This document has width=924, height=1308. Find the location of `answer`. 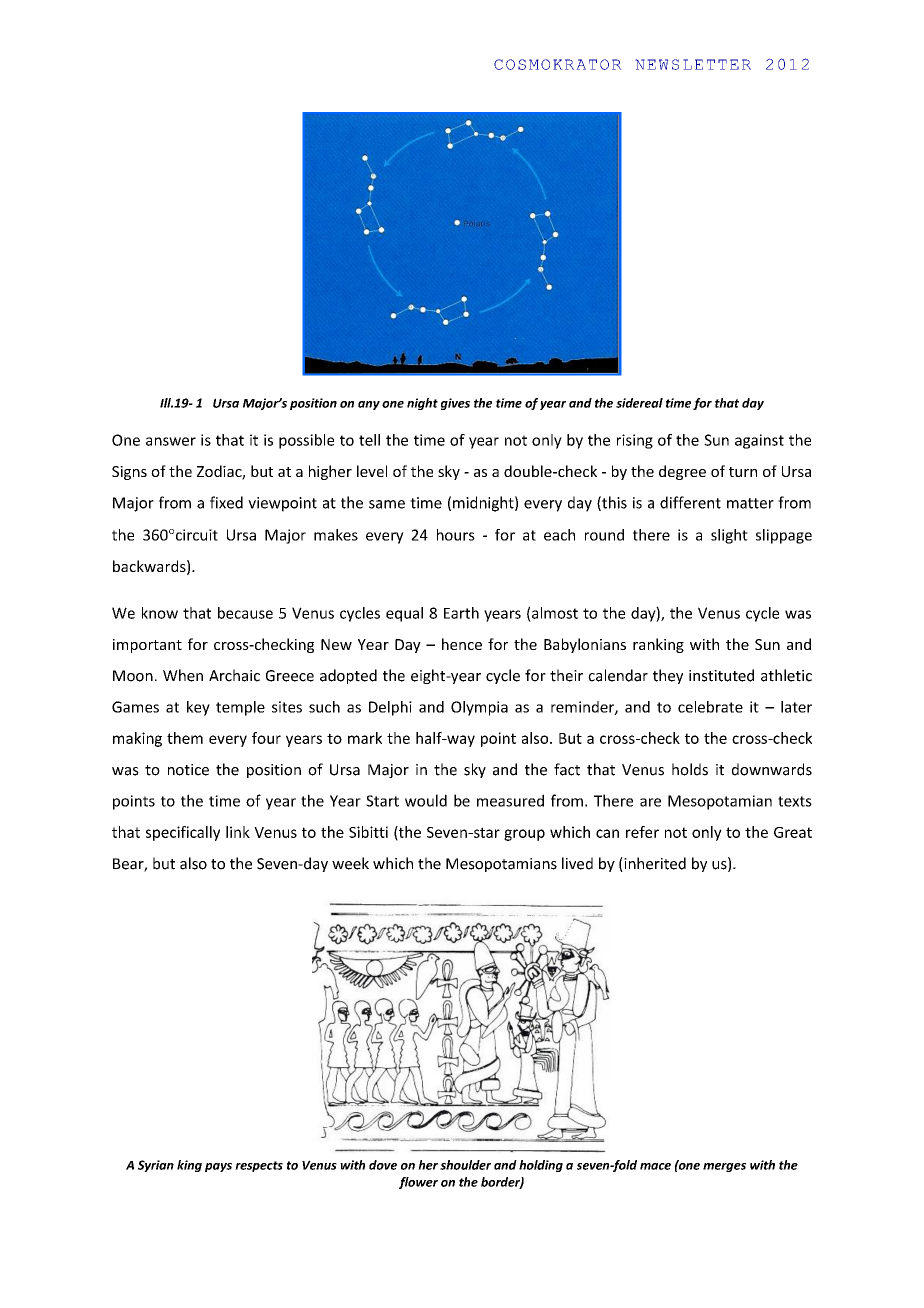

answer is located at coordinates (171, 441).
